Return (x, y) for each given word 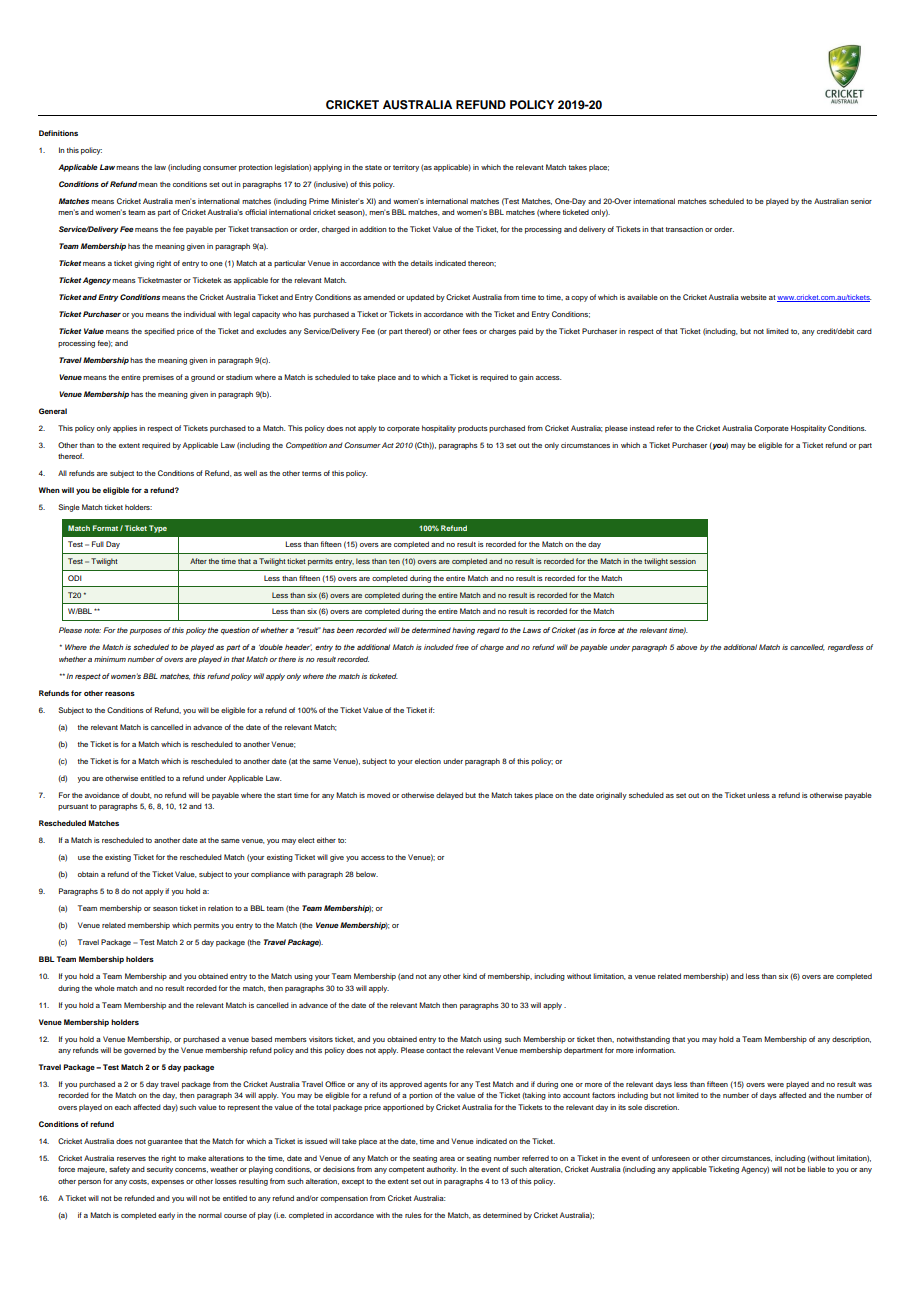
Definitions (58, 133)
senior (861, 201)
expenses (167, 1183)
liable (817, 1169)
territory (406, 168)
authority (442, 1170)
